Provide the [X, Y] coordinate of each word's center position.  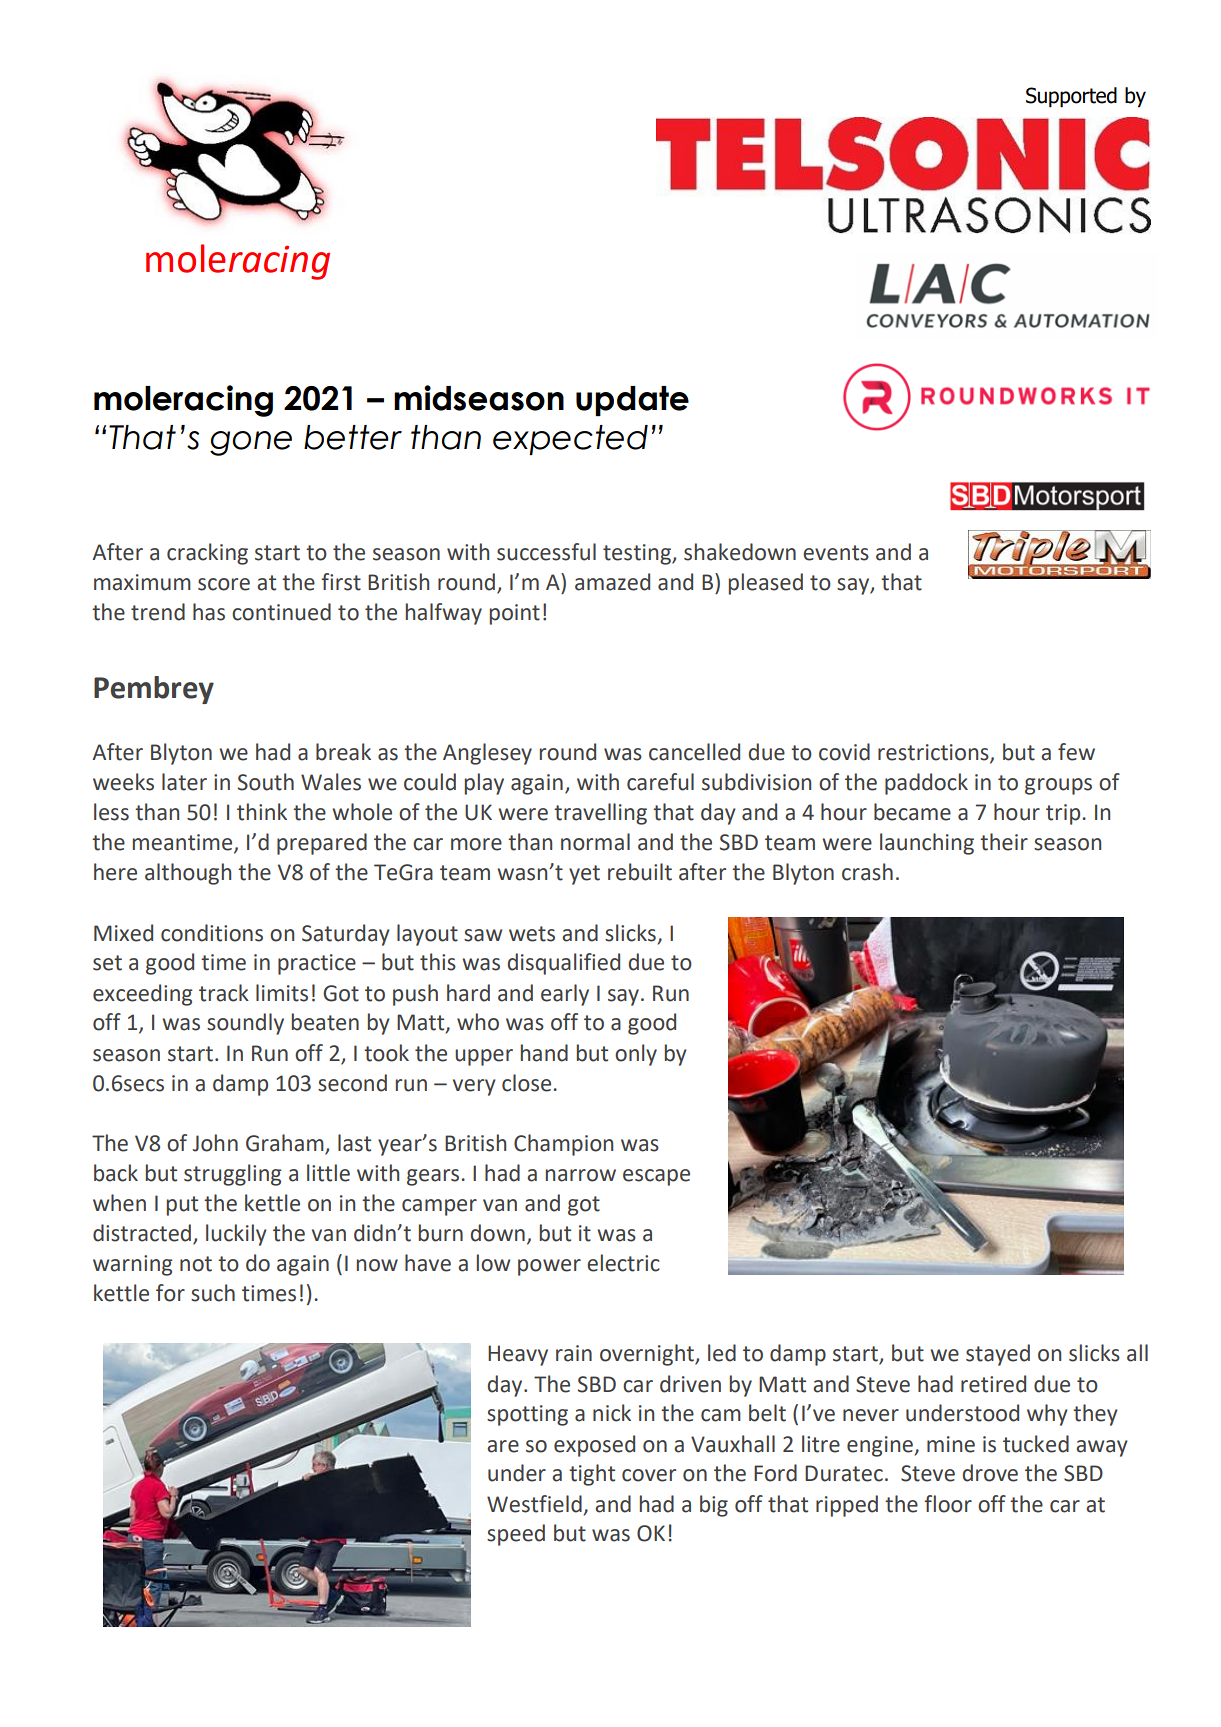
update [632, 401]
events [836, 553]
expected [570, 440]
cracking [207, 554]
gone [251, 443]
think [262, 812]
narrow [581, 1175]
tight [592, 1475]
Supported [1071, 97]
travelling [600, 814]
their [1004, 842]
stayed [998, 1355]
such [213, 1293]
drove [990, 1473]
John [215, 1143]
